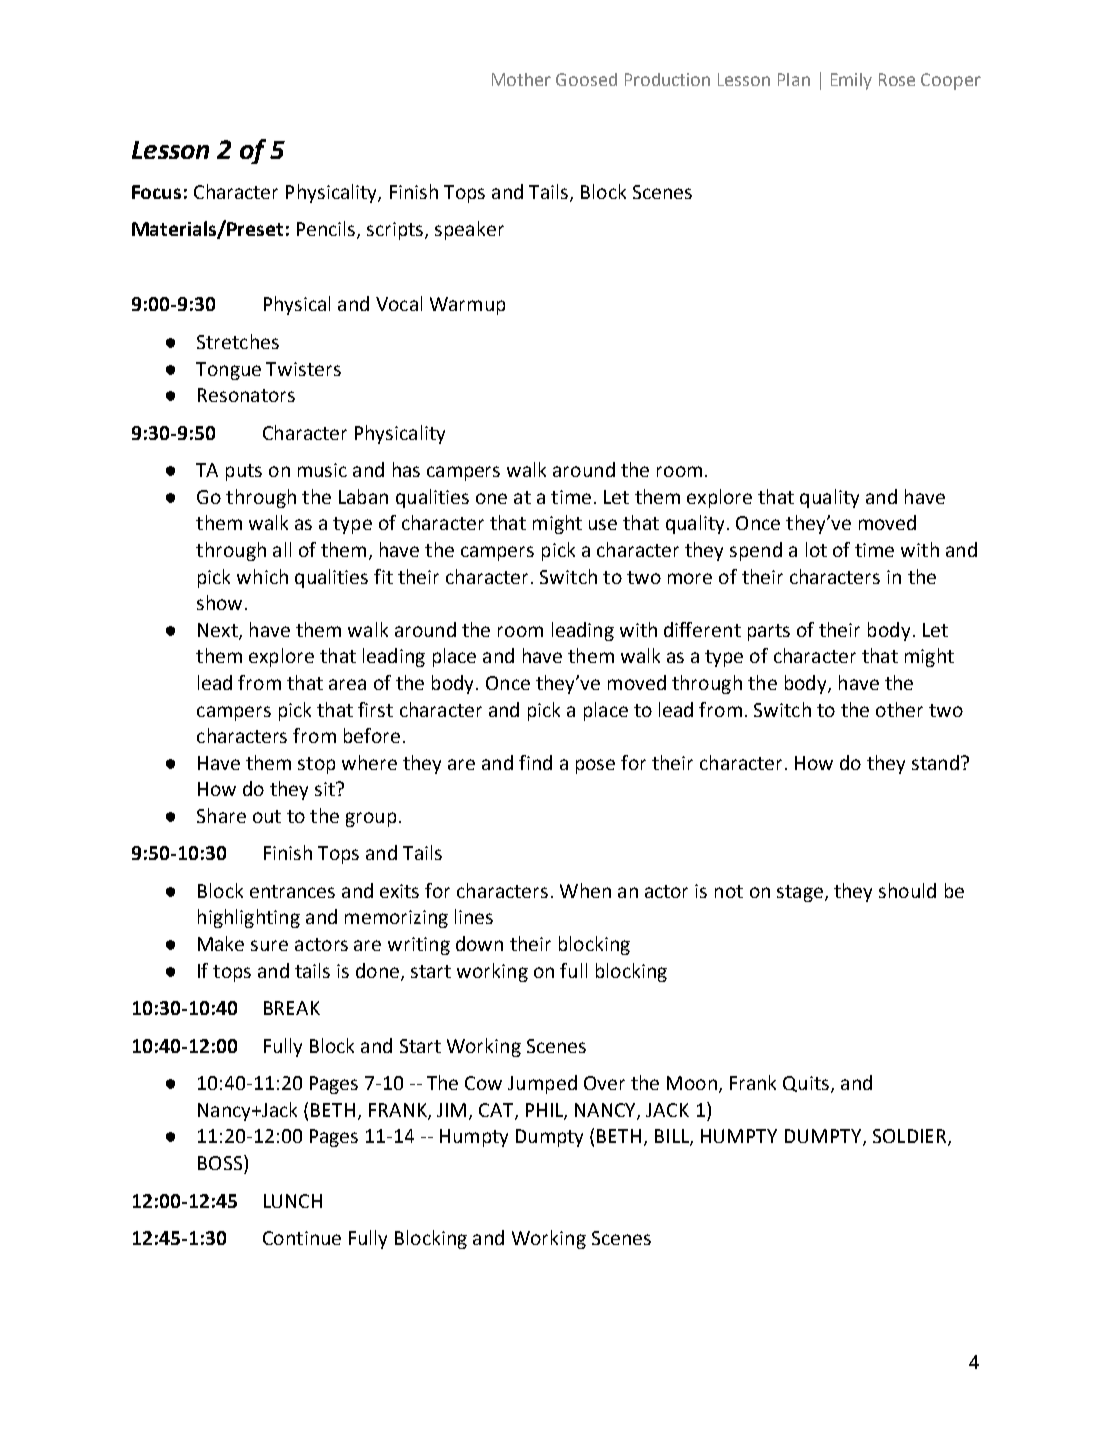 The image size is (1111, 1438). I want to click on CAT, so click(497, 1111).
